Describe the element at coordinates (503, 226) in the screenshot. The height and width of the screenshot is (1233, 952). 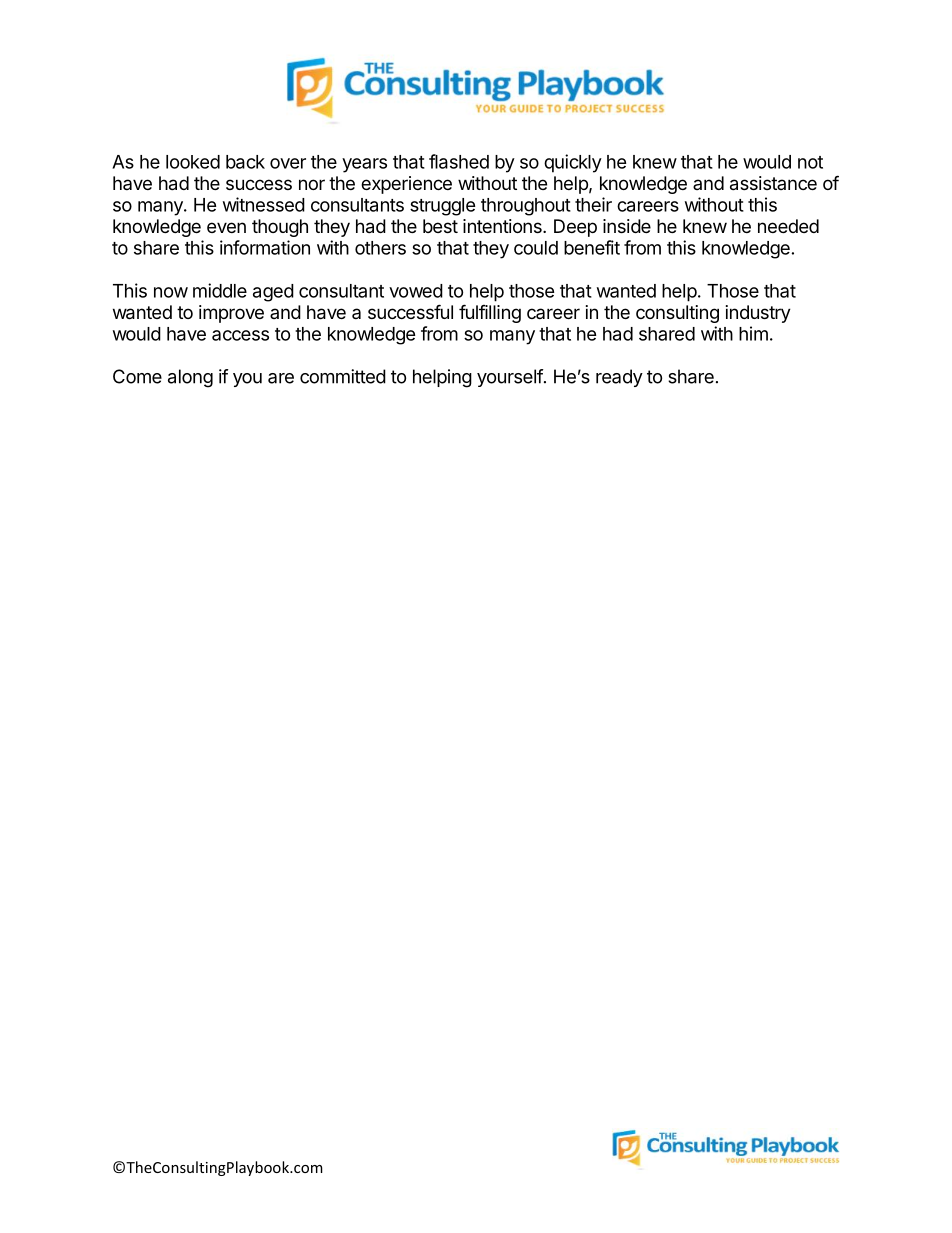
I see `intentions` at that location.
